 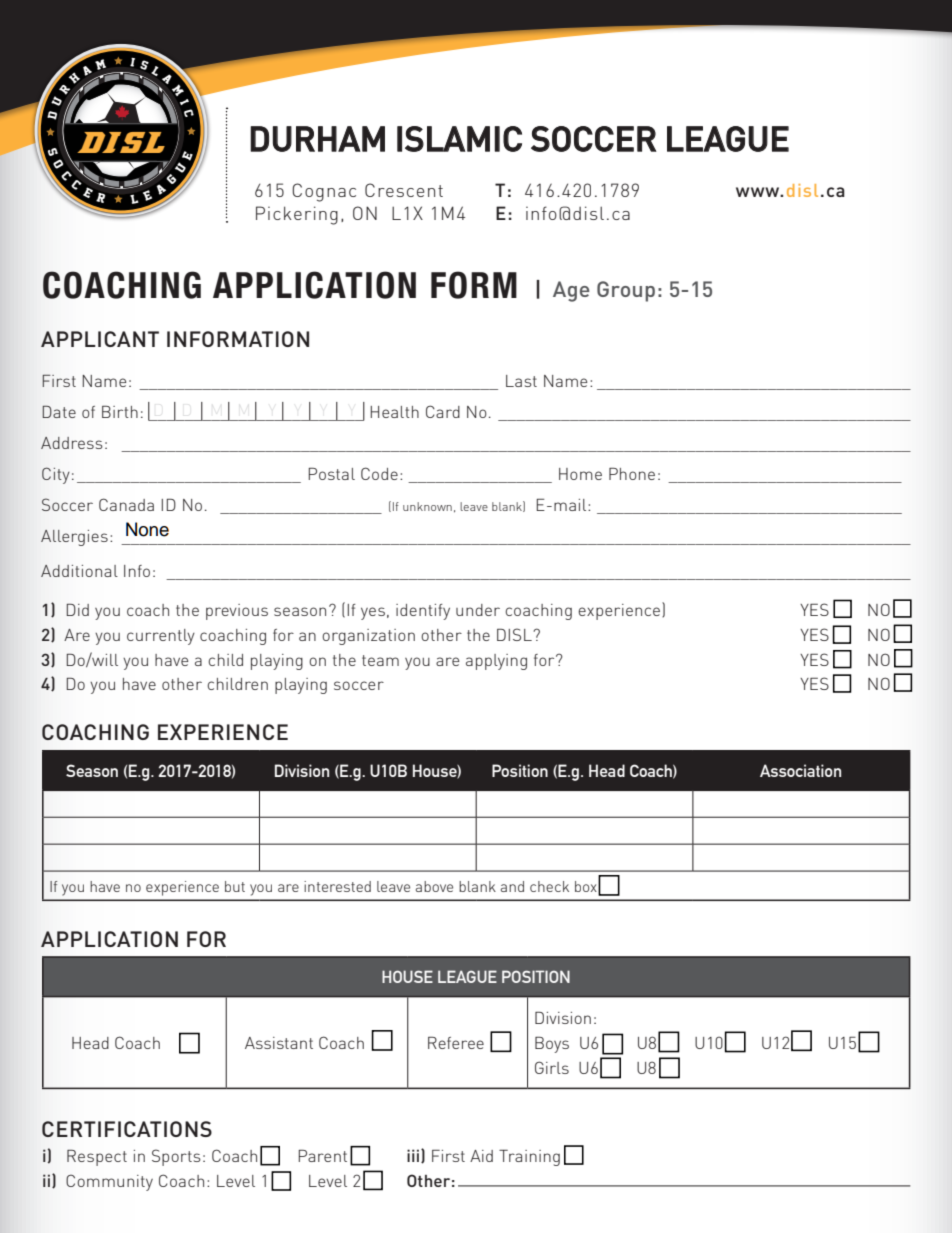 I want to click on Association, so click(x=800, y=770).
